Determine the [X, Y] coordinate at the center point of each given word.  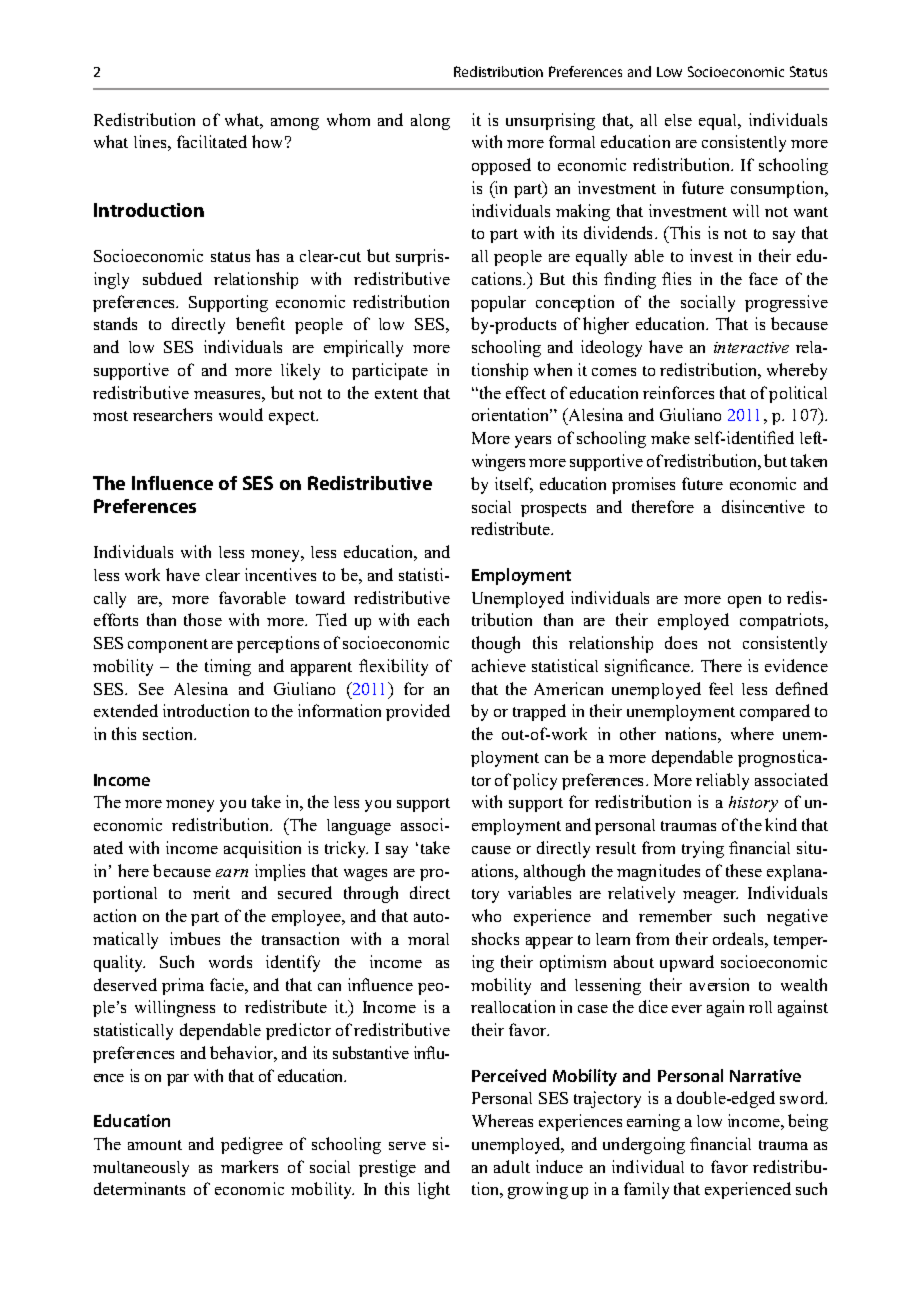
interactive [751, 347]
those [203, 619]
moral [428, 939]
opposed [501, 166]
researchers [172, 414]
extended [126, 710]
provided [418, 712]
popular [498, 304]
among [295, 124]
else [678, 120]
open [744, 602]
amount [155, 1145]
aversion [719, 984]
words [230, 961]
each [433, 619]
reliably [722, 781]
